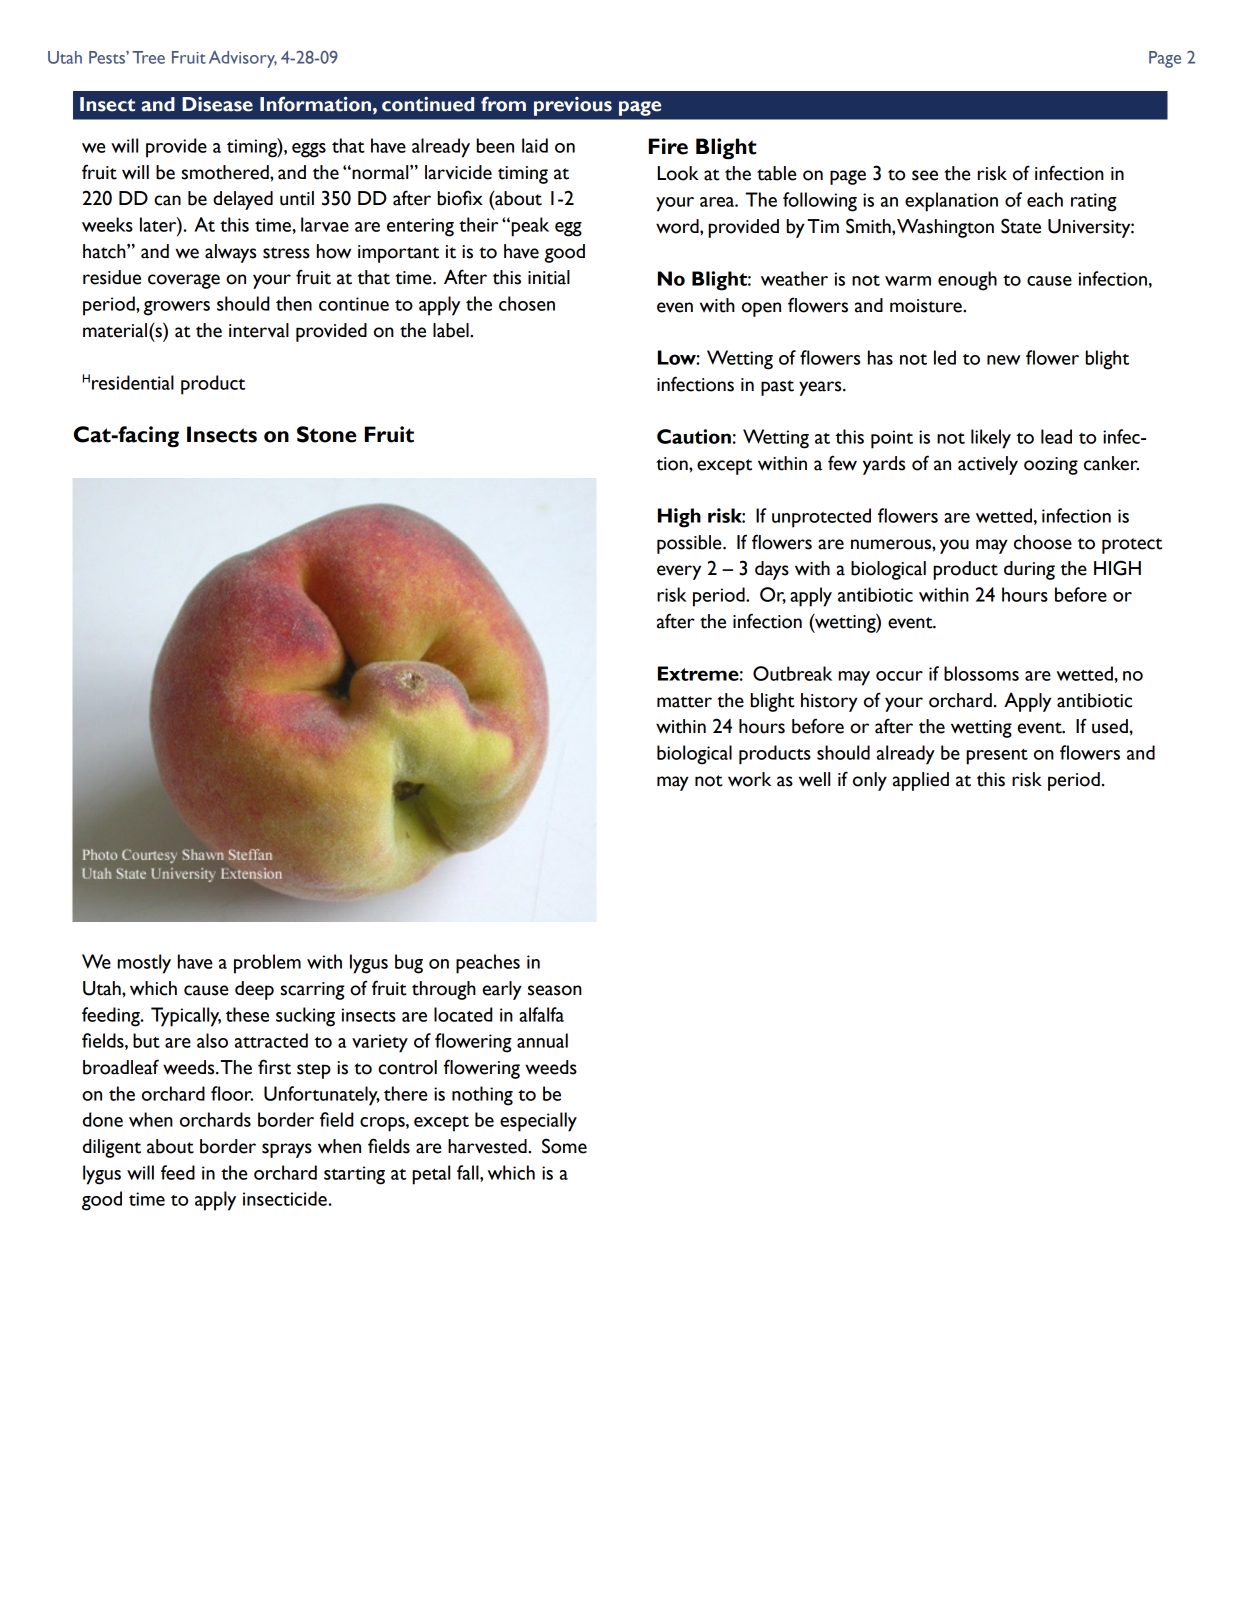 This screenshot has width=1240, height=1604. What do you see at coordinates (217, 104) in the screenshot?
I see `Disease` at bounding box center [217, 104].
